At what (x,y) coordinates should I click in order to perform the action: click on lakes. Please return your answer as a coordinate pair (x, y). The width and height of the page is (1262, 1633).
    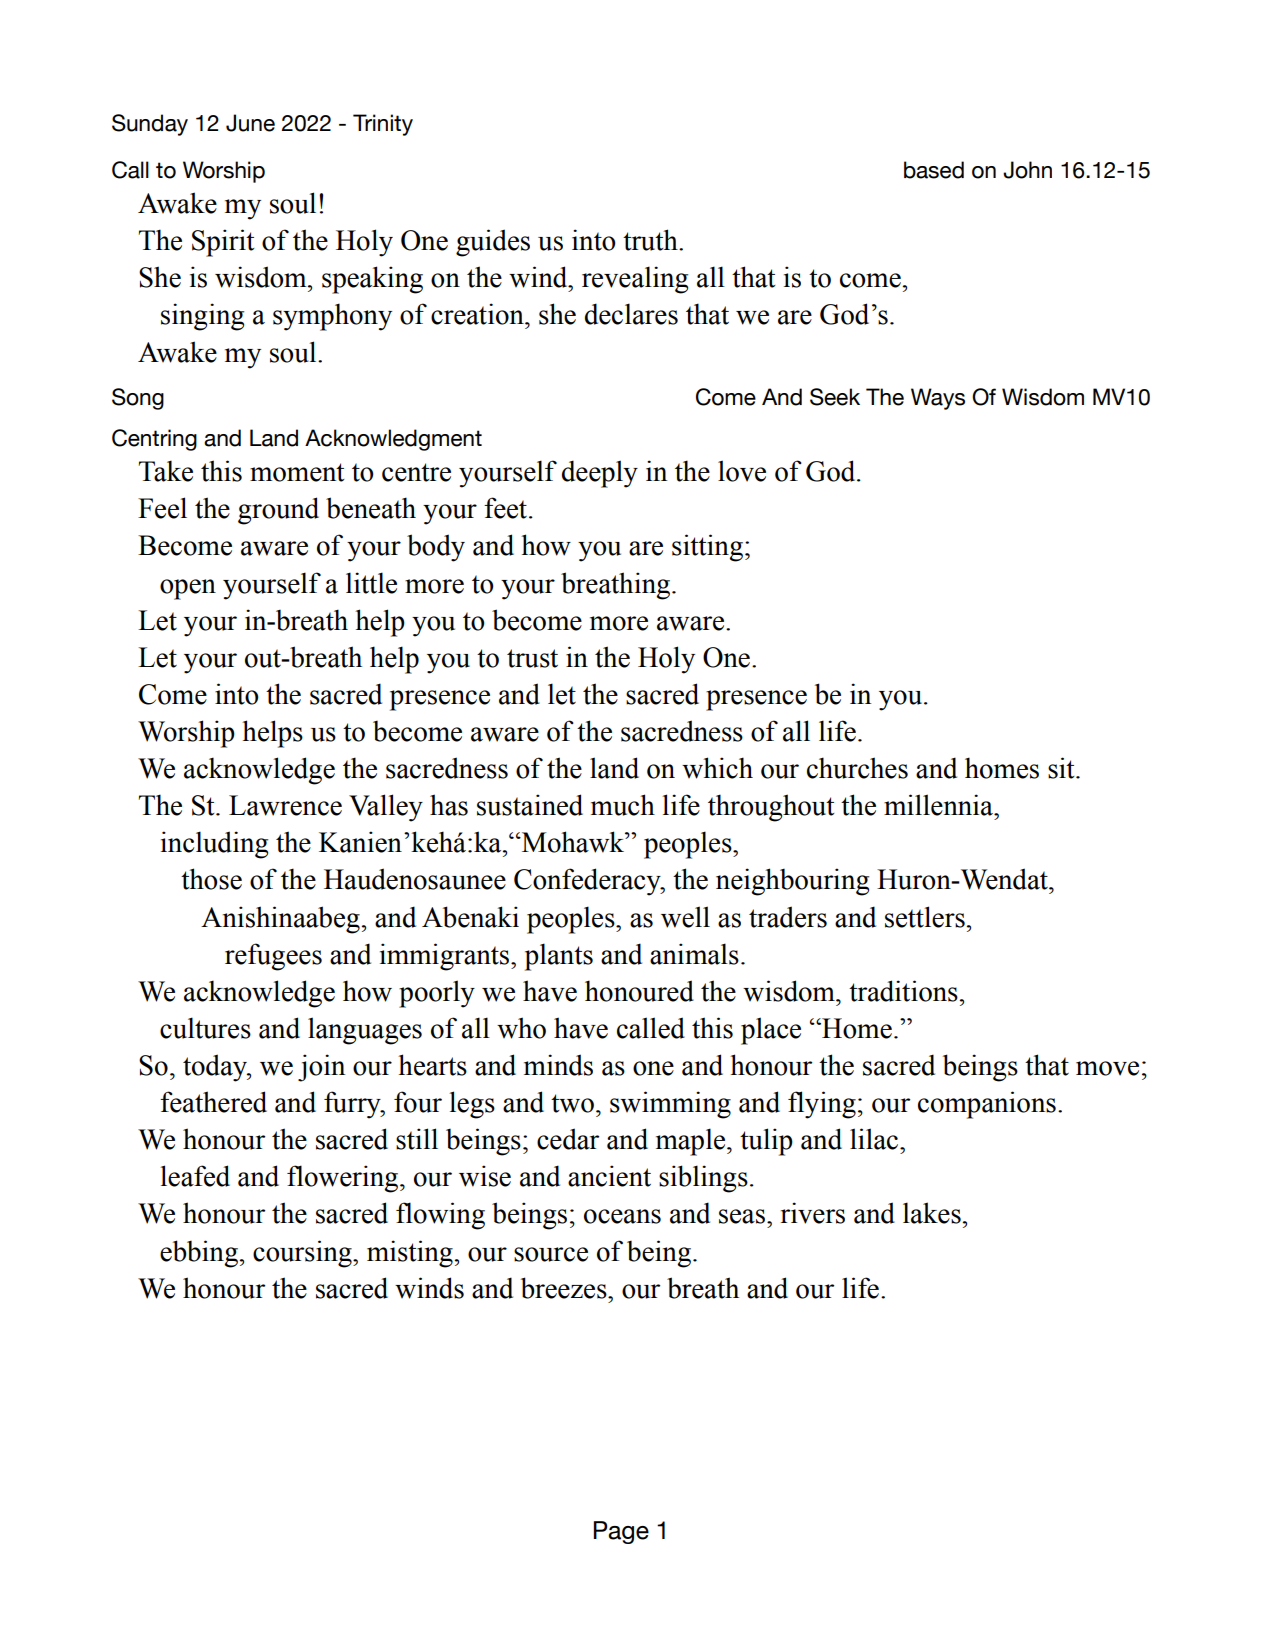
    Looking at the image, I should click on (932, 1213).
